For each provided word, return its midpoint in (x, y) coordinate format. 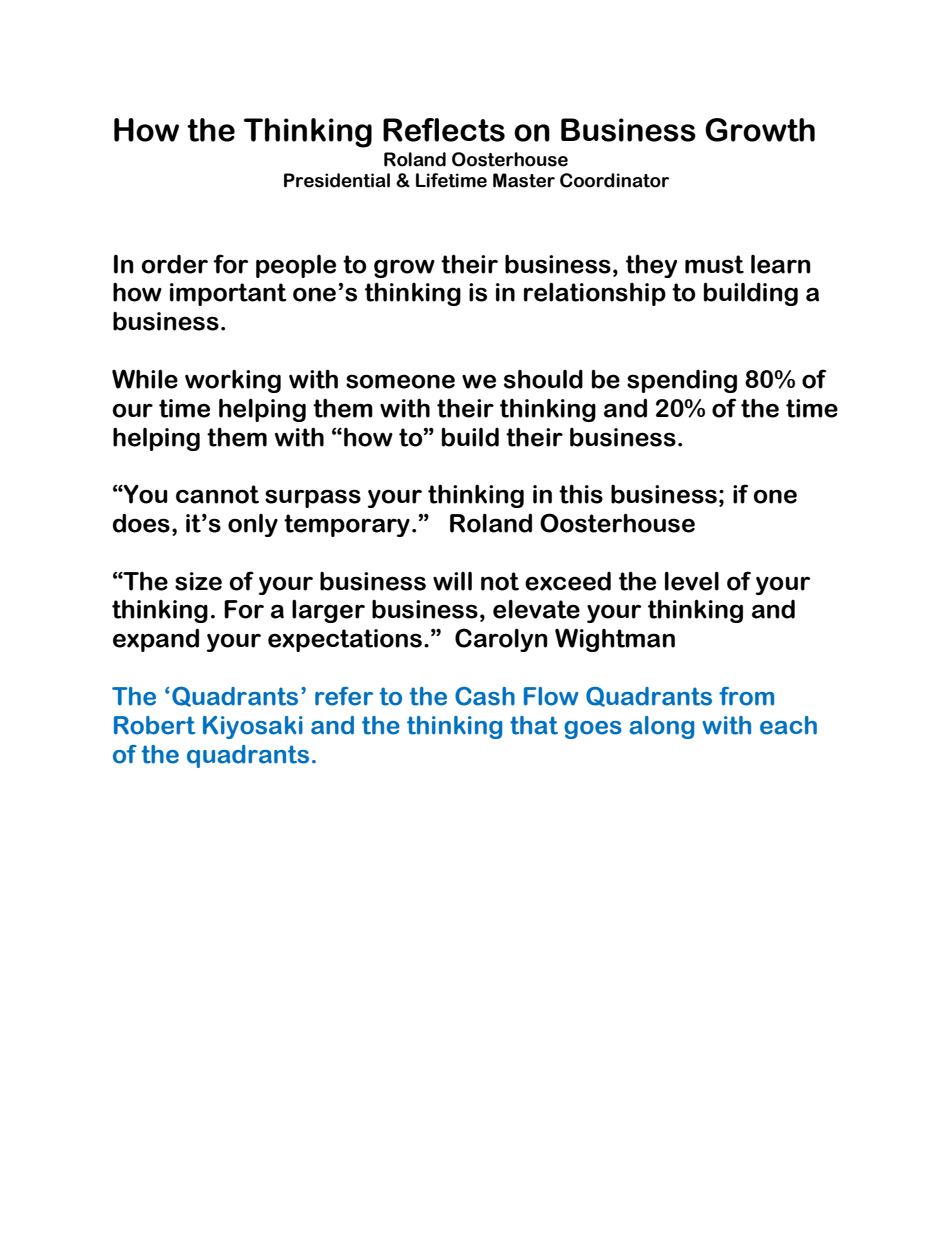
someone (400, 381)
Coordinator (614, 180)
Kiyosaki (253, 727)
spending (682, 381)
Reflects (444, 130)
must (714, 264)
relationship (595, 294)
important (228, 294)
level (692, 581)
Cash (485, 696)
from (746, 696)
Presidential (337, 180)
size (198, 581)
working (233, 381)
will (452, 581)
